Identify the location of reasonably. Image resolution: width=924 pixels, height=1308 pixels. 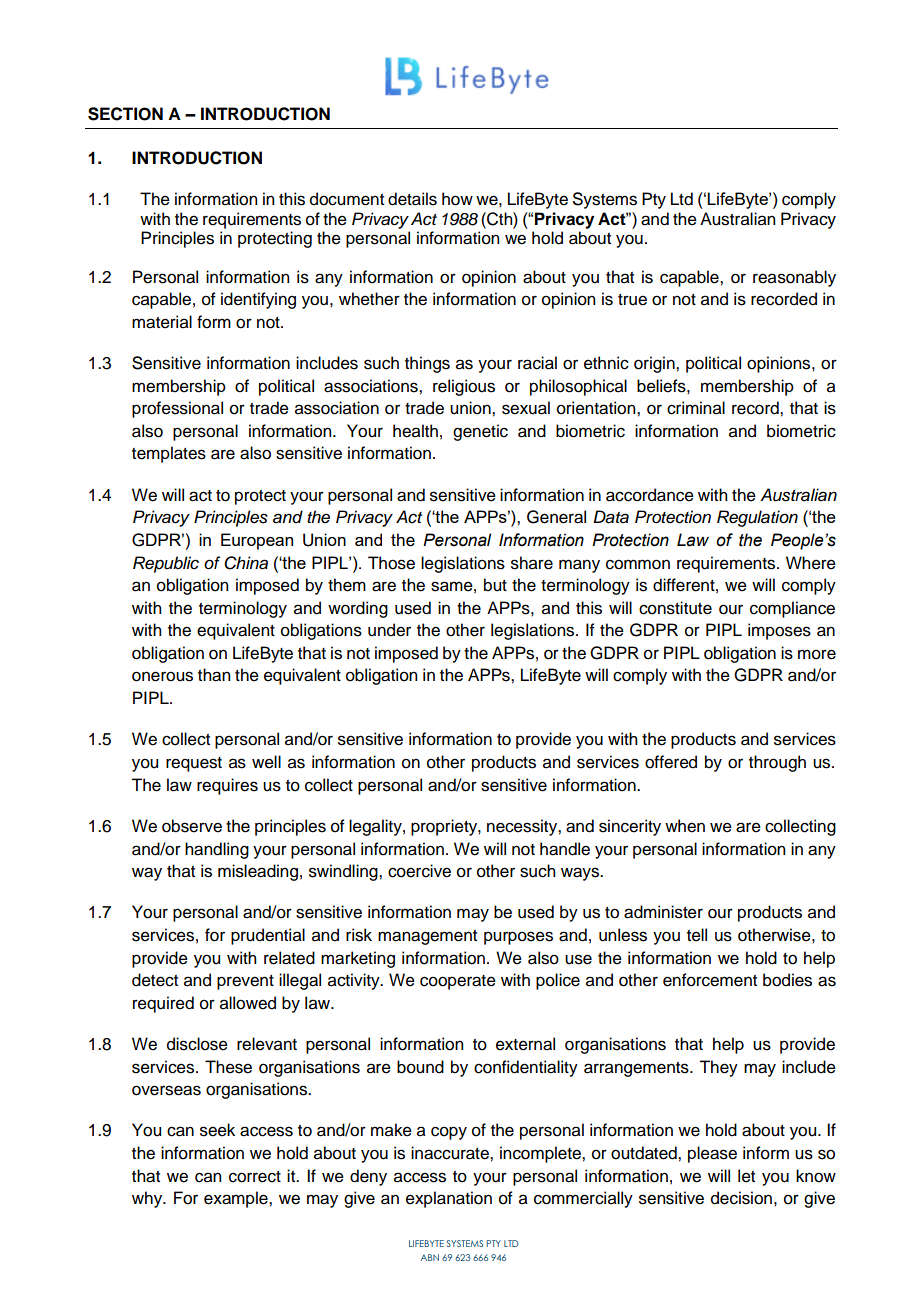
(794, 278).
